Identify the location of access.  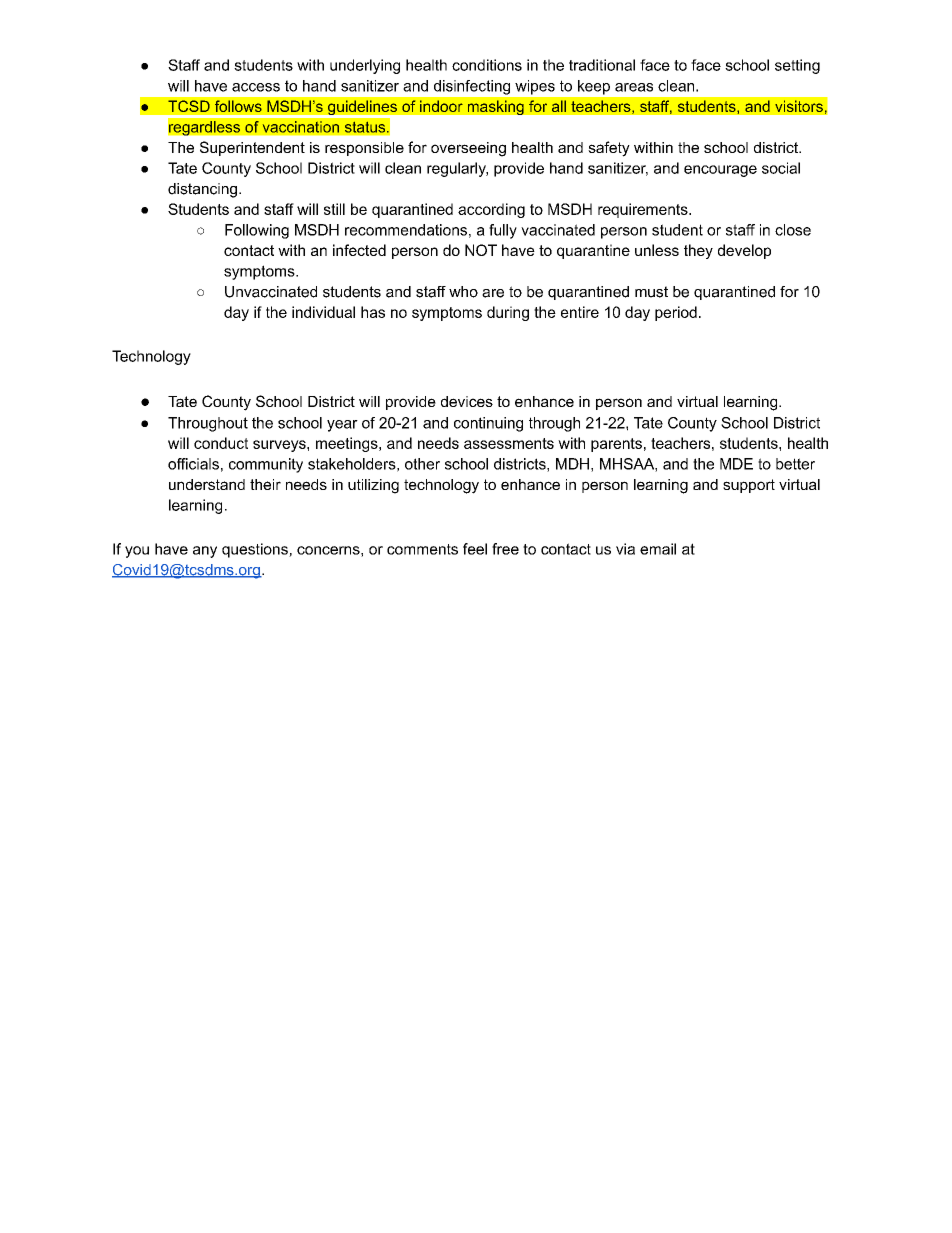
(256, 87).
